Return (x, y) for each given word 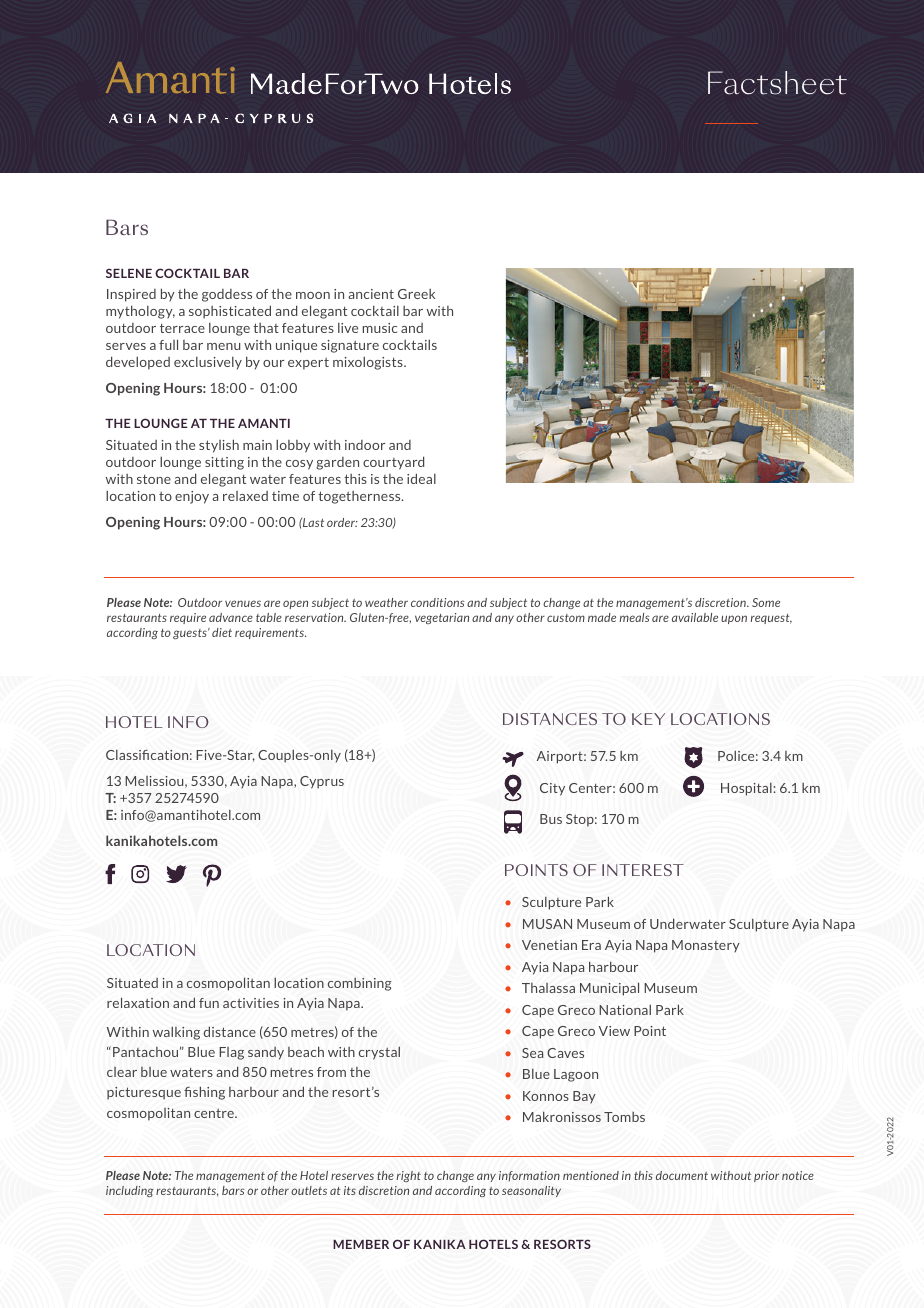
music (380, 328)
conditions (438, 602)
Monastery (706, 946)
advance (231, 617)
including (130, 1191)
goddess (227, 295)
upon (734, 619)
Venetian (549, 945)
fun (209, 1003)
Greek (416, 294)
